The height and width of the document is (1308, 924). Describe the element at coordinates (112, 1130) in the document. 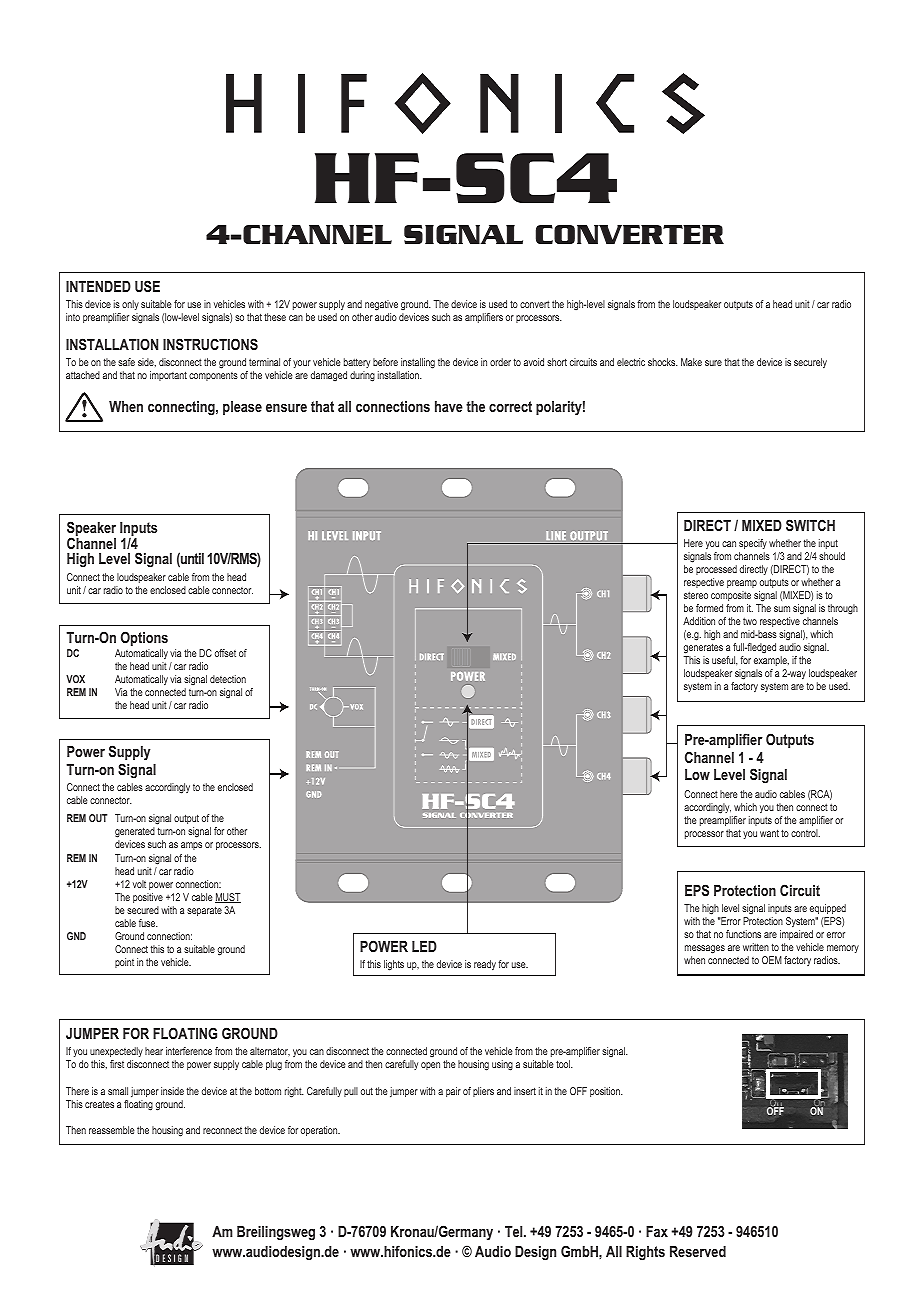

I see `reassemble` at that location.
